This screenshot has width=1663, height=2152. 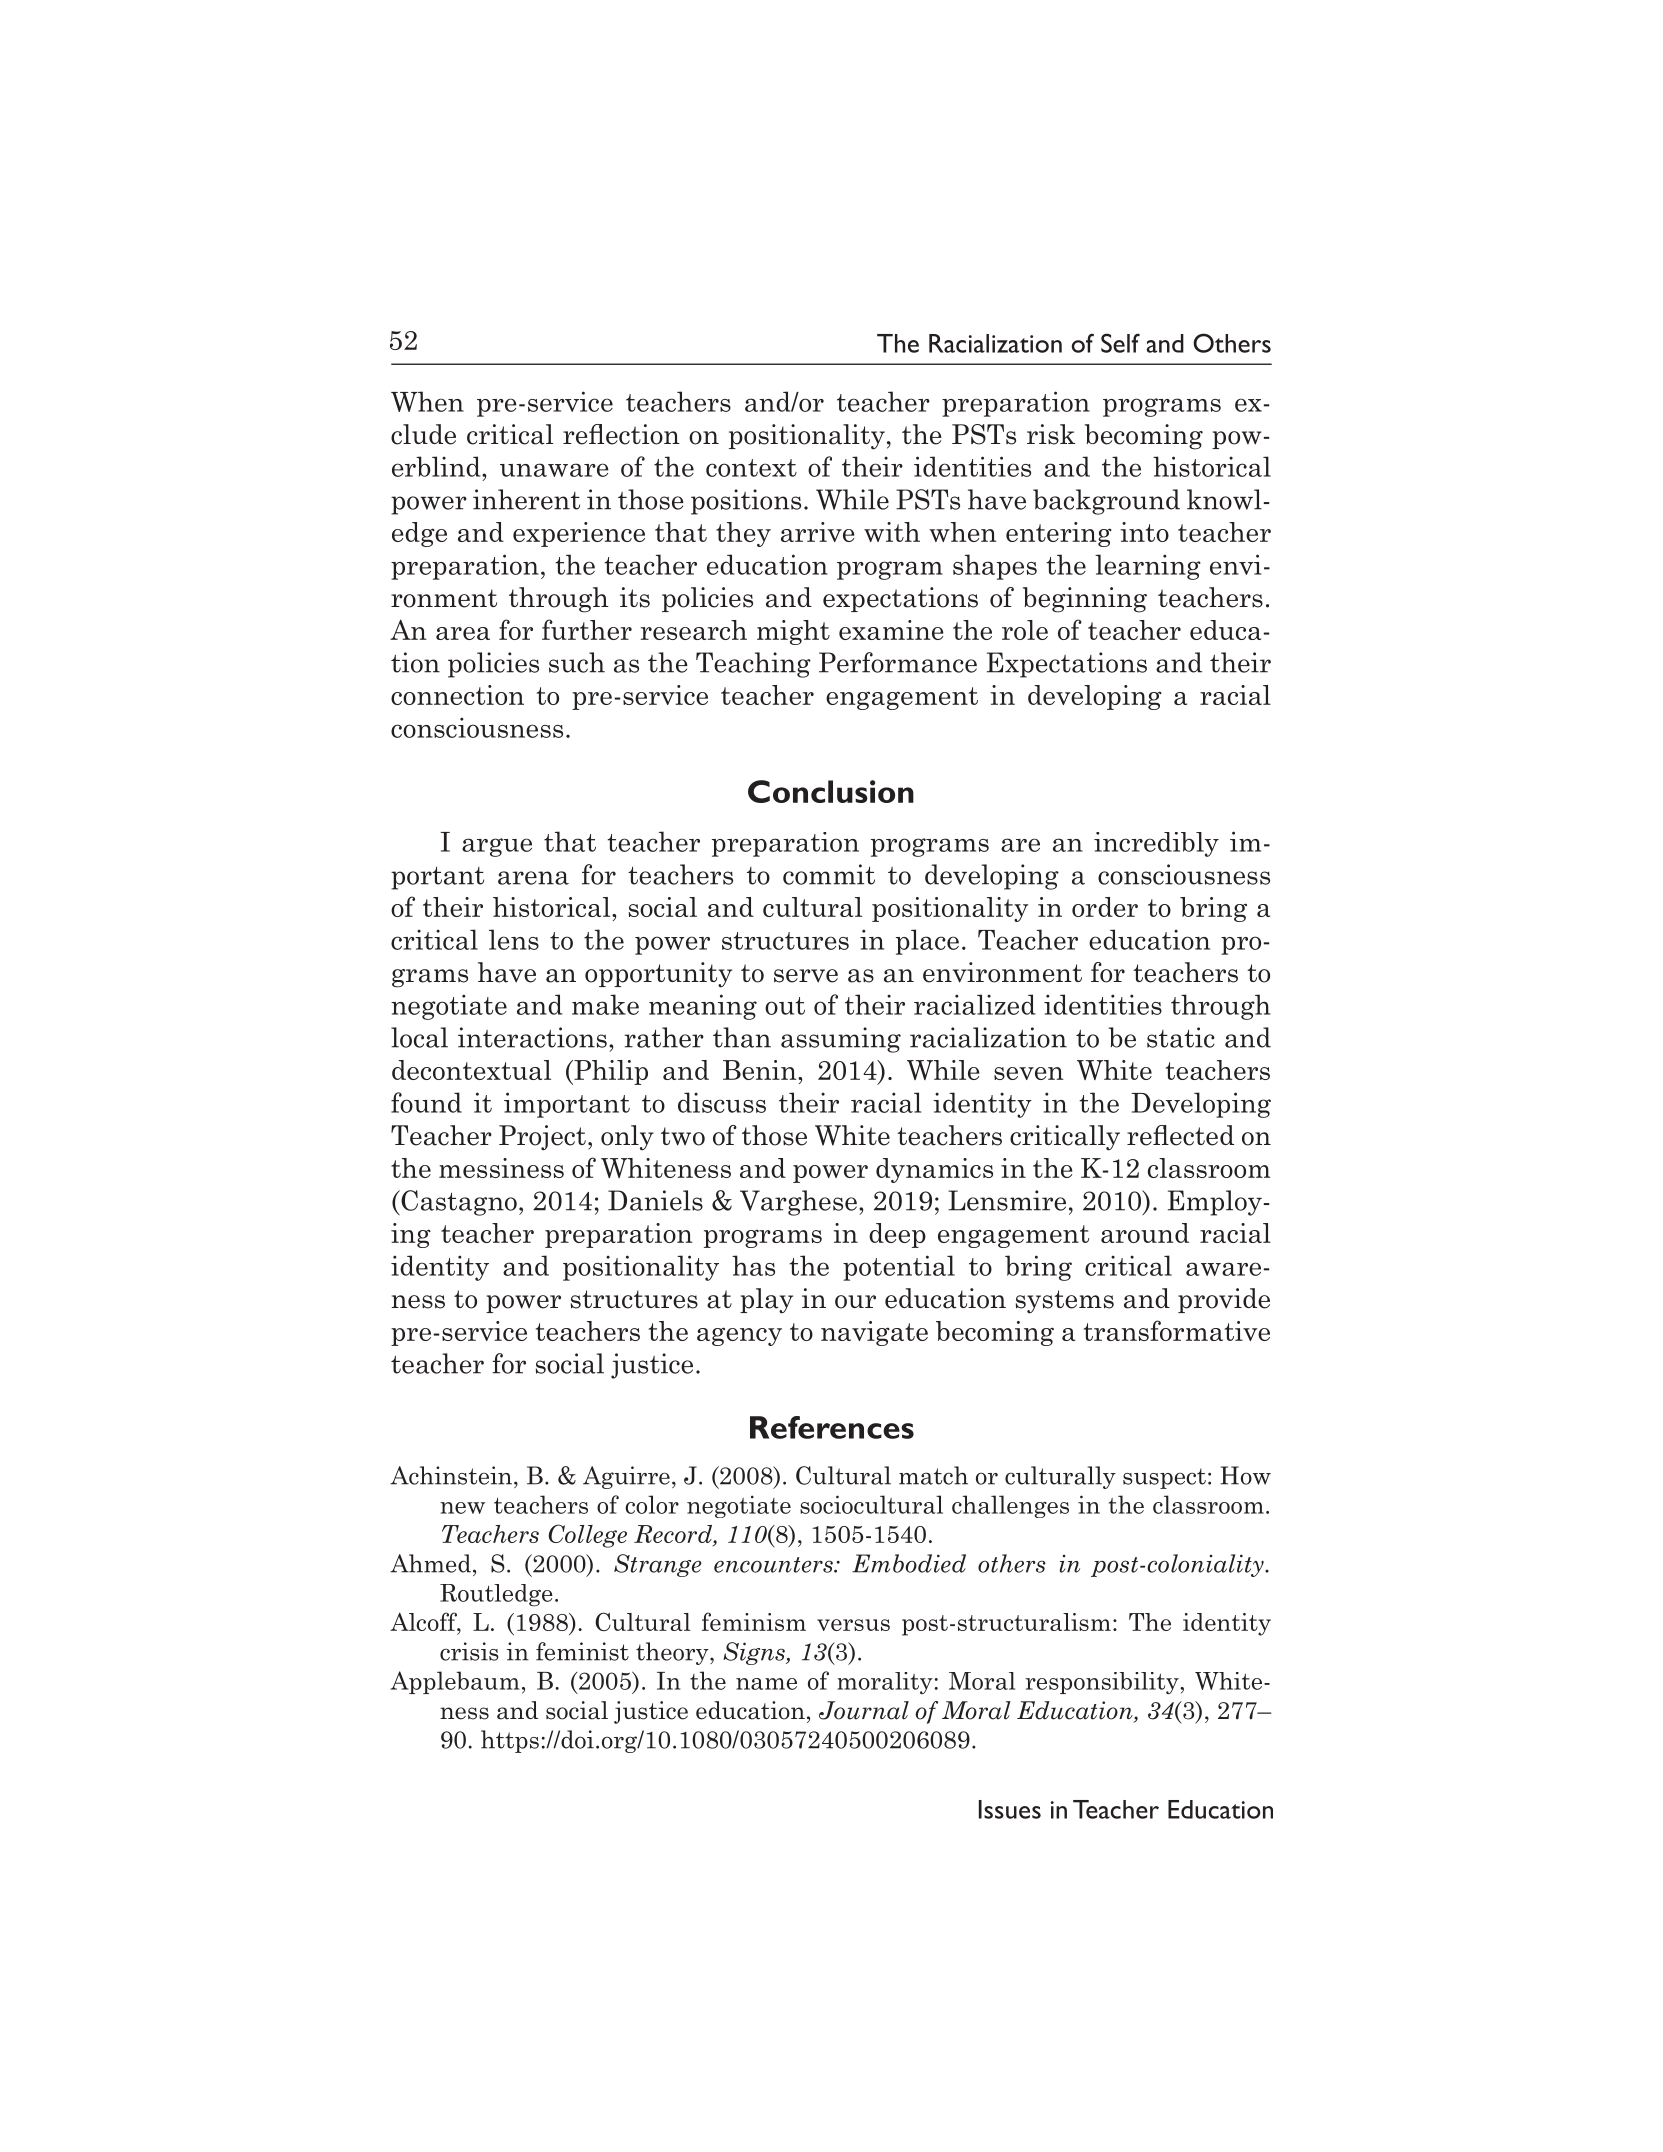 I want to click on commit, so click(x=829, y=874).
